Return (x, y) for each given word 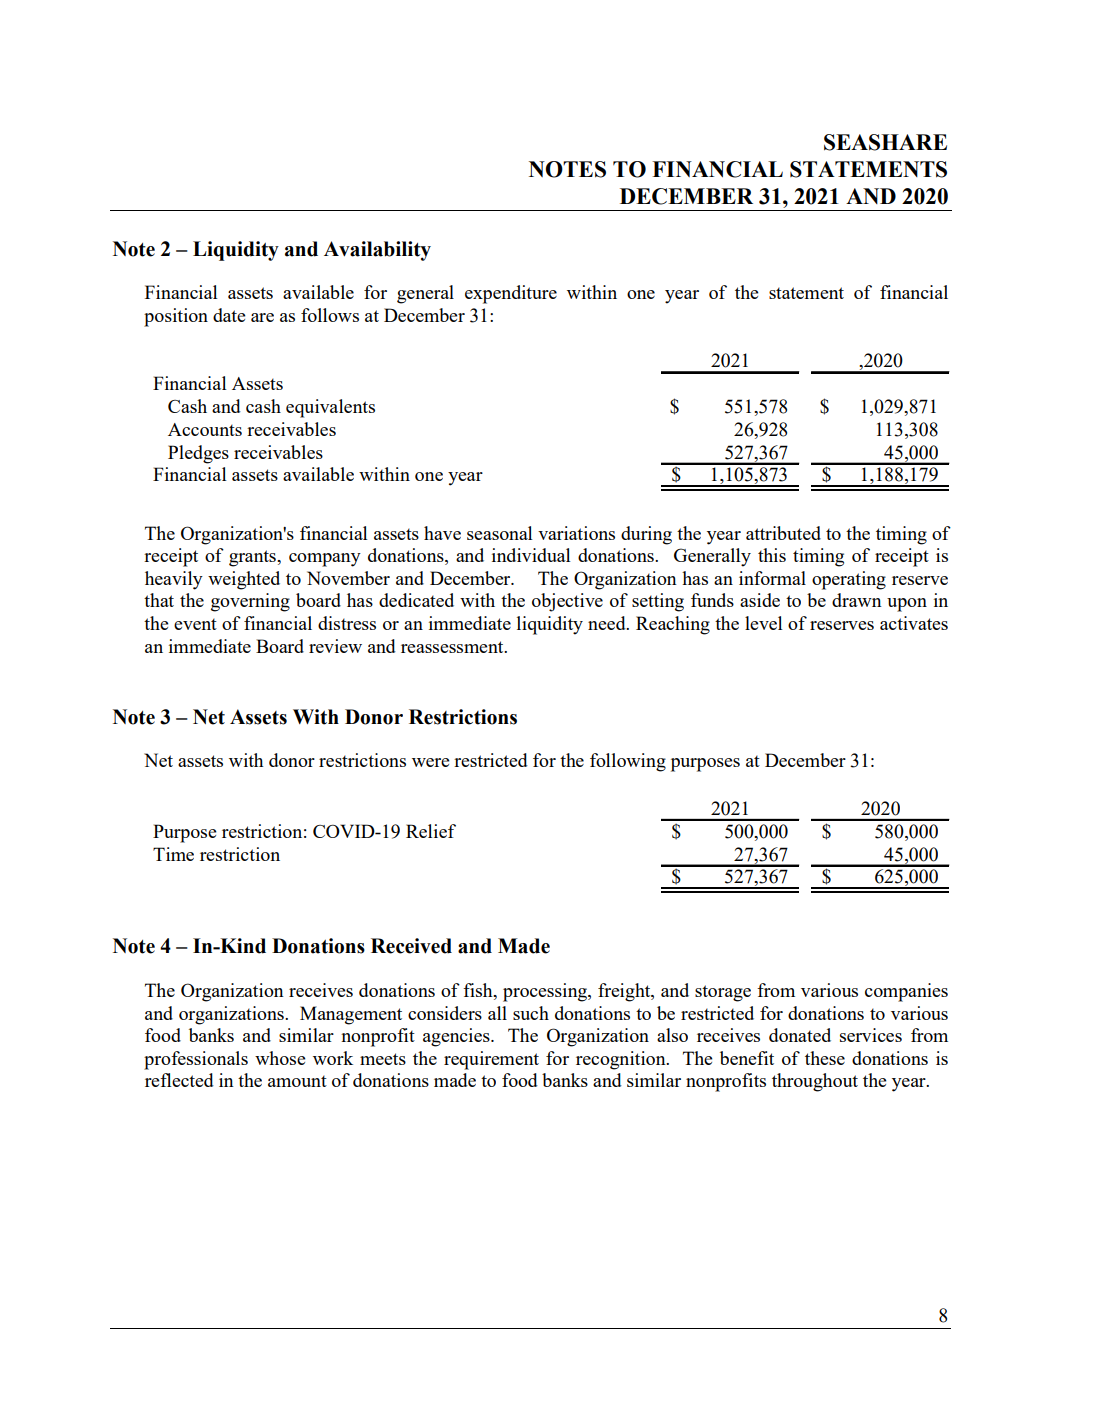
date (229, 315)
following (628, 762)
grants (253, 558)
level (764, 623)
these (825, 1058)
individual (531, 555)
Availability (377, 251)
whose (280, 1058)
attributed (783, 533)
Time (173, 854)
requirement (491, 1060)
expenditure (511, 294)
